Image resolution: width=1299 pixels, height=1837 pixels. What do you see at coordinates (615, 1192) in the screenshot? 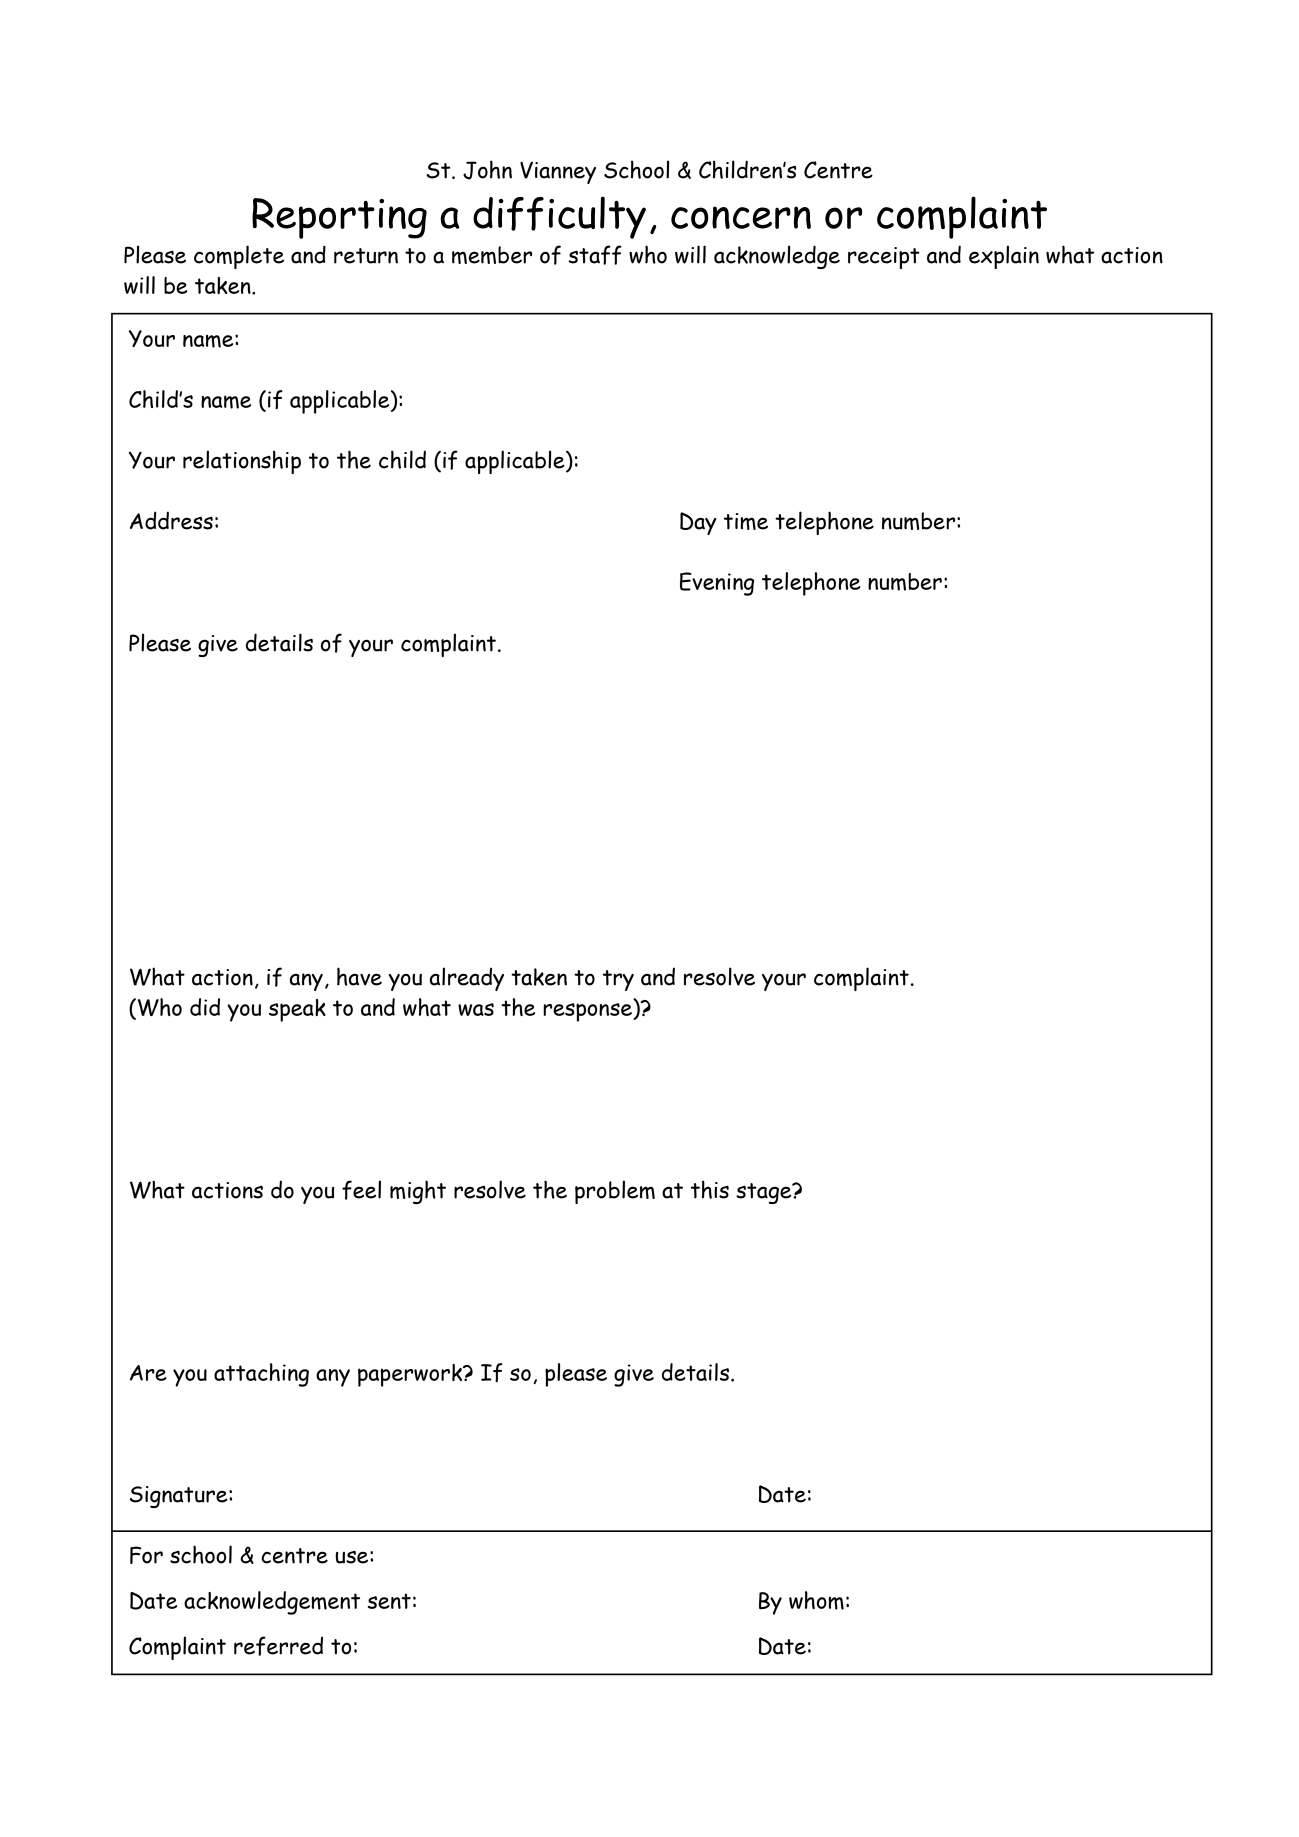
I see `problem` at bounding box center [615, 1192].
